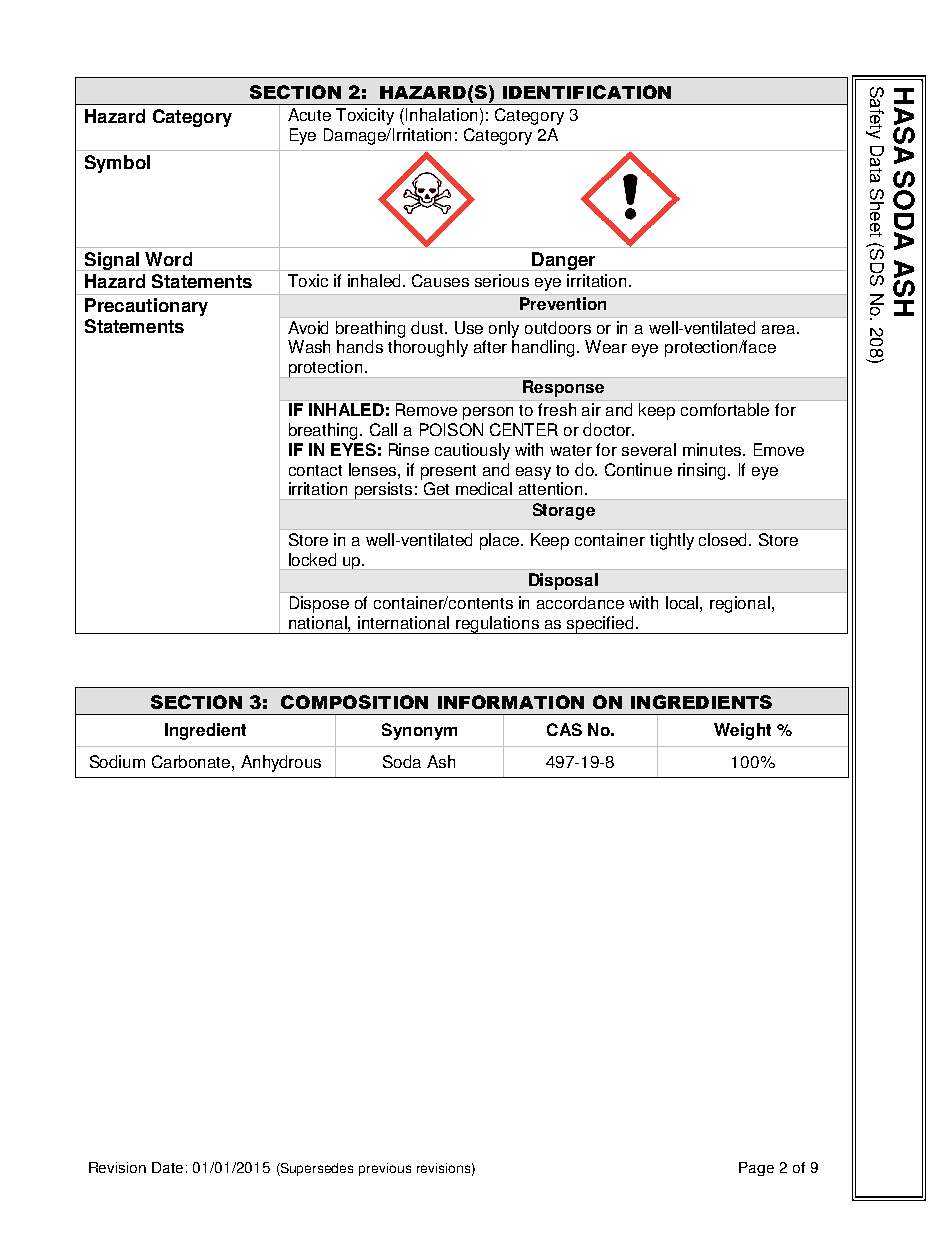 The height and width of the page is (1233, 952). What do you see at coordinates (315, 470) in the page?
I see `contact` at bounding box center [315, 470].
